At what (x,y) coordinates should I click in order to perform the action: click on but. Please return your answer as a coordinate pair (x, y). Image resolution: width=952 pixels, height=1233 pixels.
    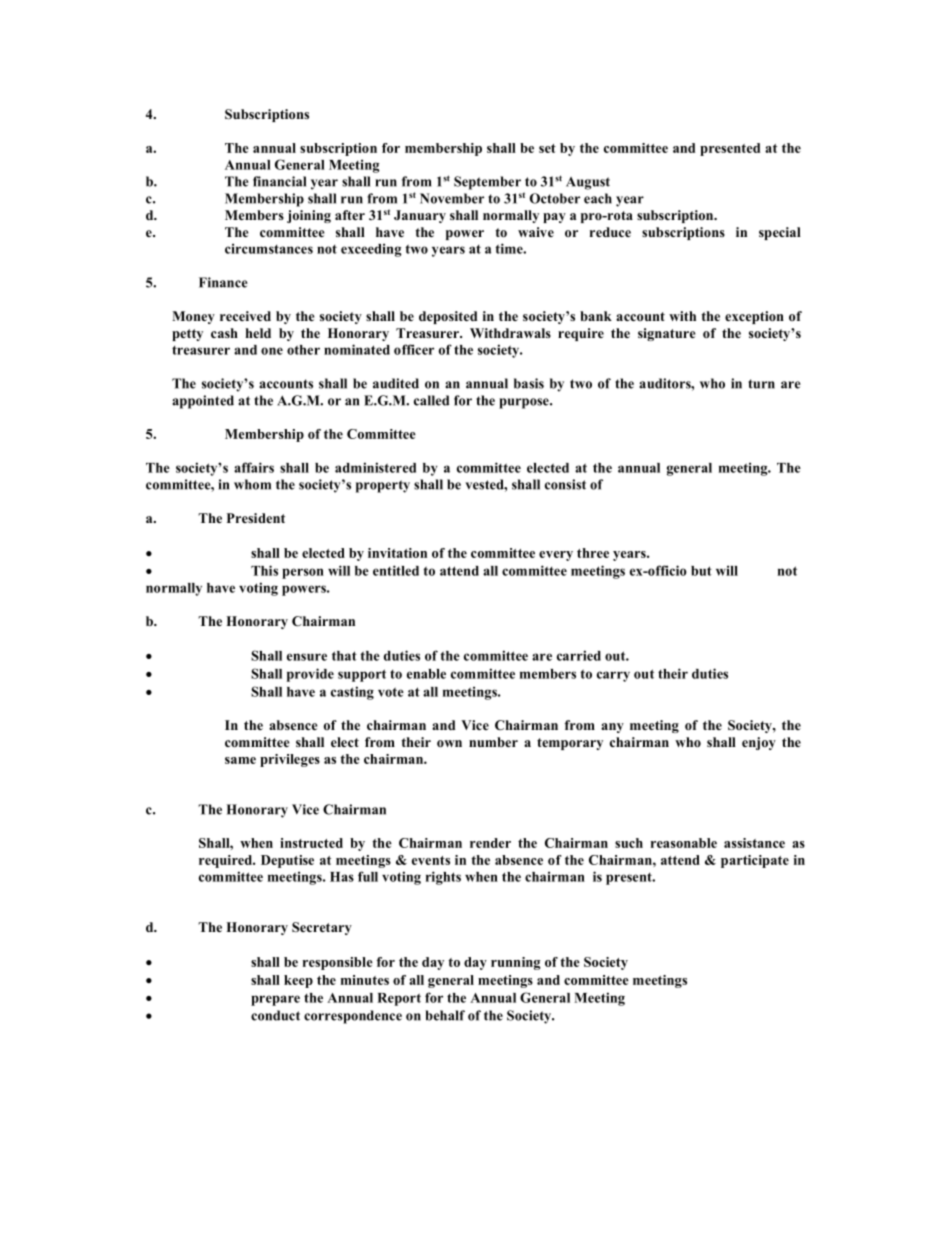
    Looking at the image, I should click on (701, 571).
